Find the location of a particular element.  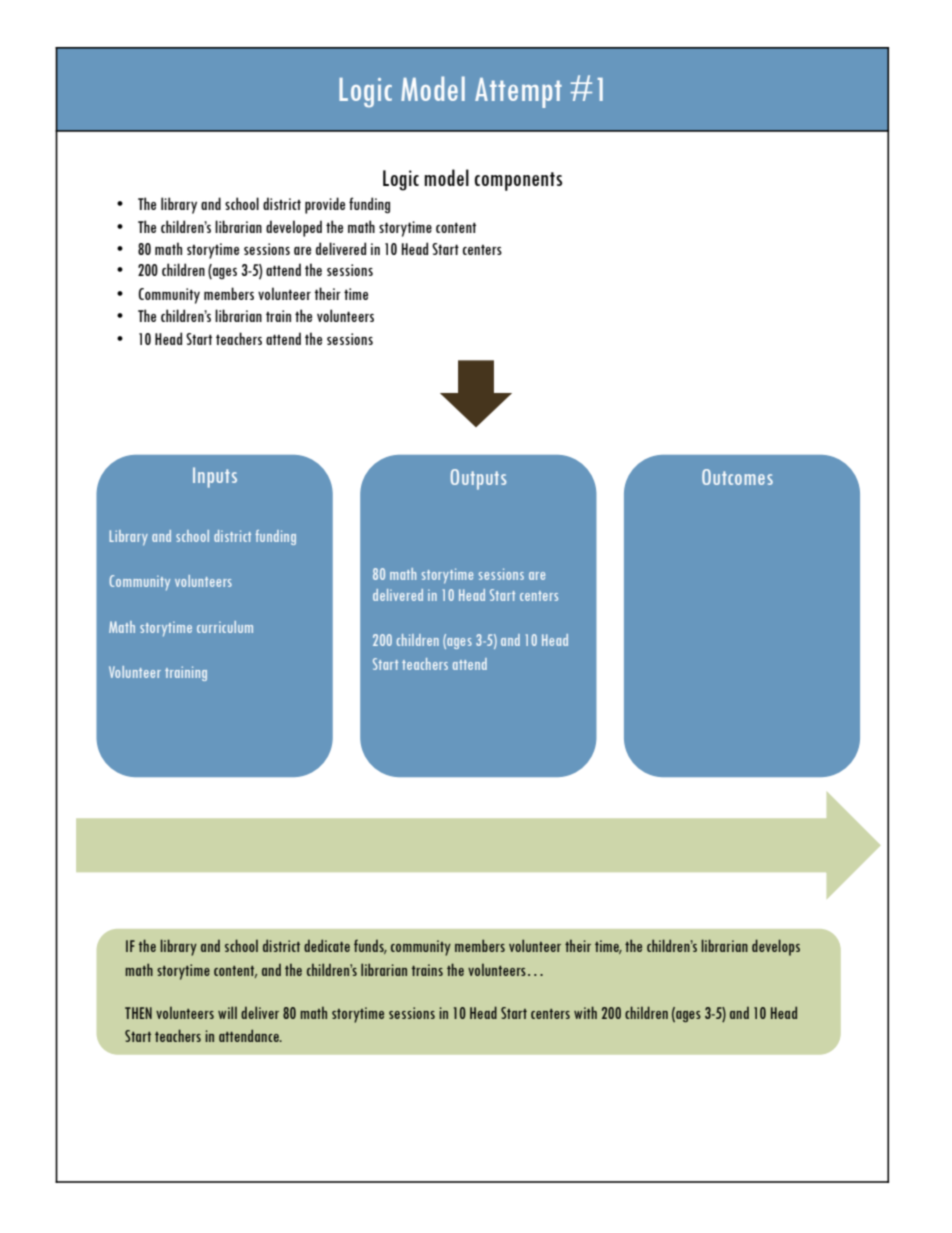

provide is located at coordinates (325, 205).
